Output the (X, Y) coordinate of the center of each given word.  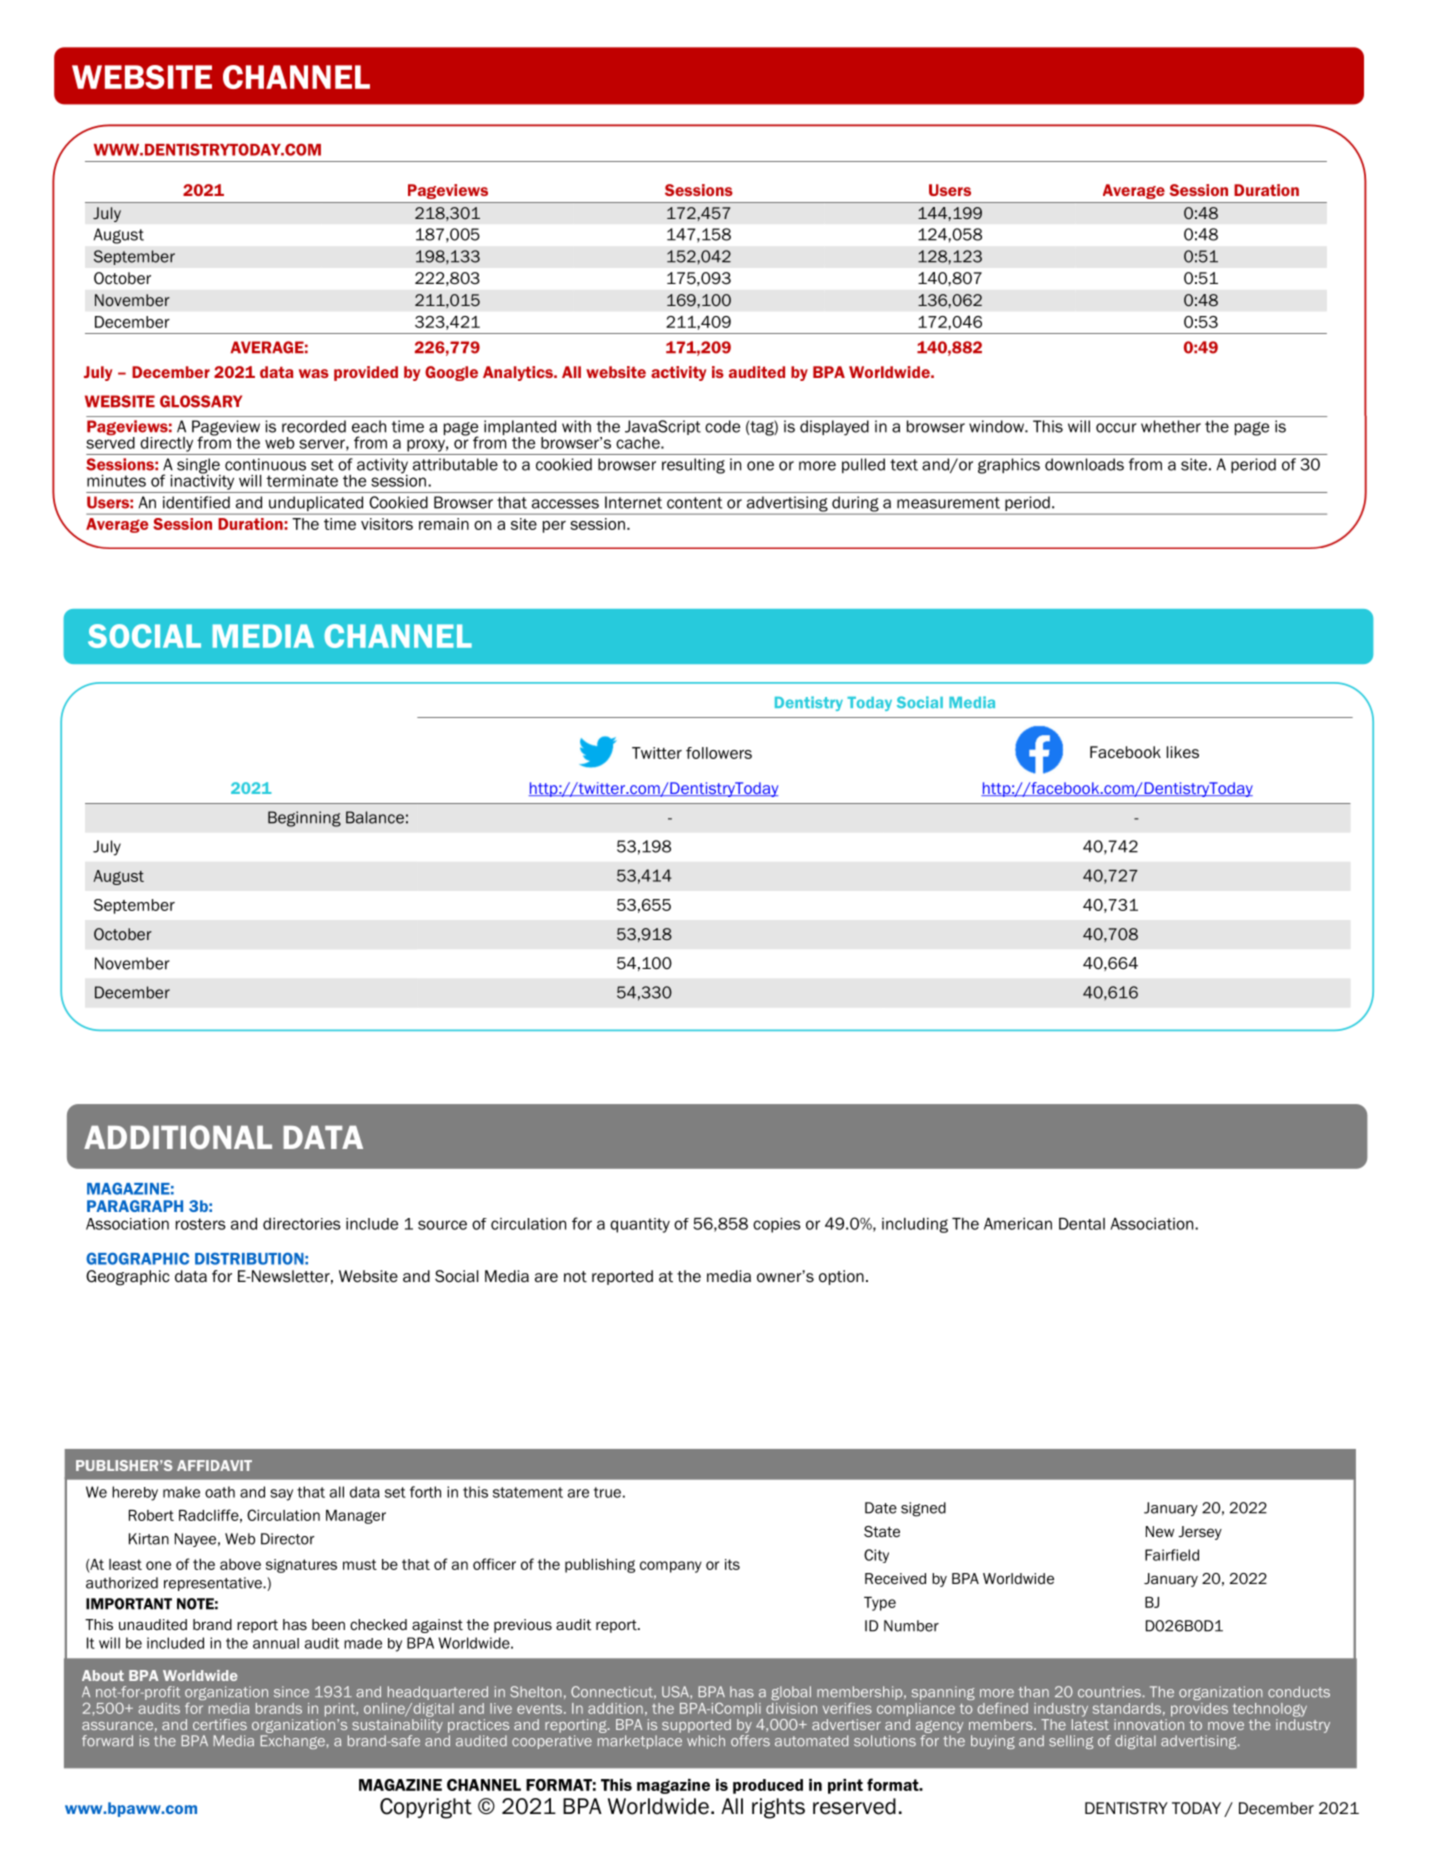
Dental (1082, 1224)
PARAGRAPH (135, 1206)
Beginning (304, 819)
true (607, 1492)
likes (1183, 752)
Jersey (1200, 1533)
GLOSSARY (201, 401)
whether (1171, 426)
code (722, 426)
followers (719, 753)
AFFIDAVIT (214, 1465)
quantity (640, 1225)
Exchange (292, 1742)
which (706, 1741)
